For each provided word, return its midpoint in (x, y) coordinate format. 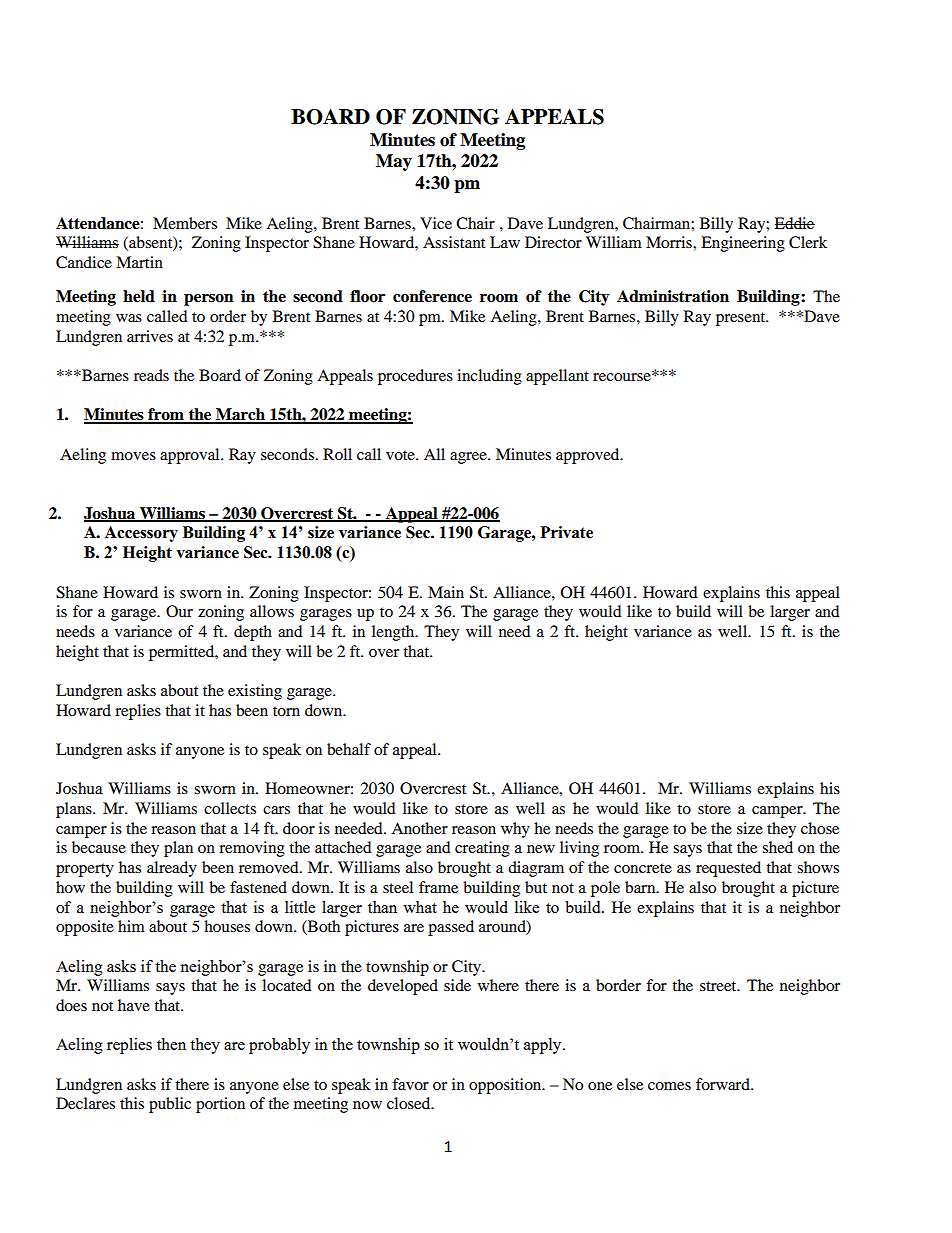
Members (185, 223)
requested (728, 869)
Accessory (141, 534)
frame (438, 887)
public (170, 1105)
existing (255, 692)
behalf (349, 749)
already (172, 869)
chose (820, 828)
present (742, 319)
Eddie (794, 223)
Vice (436, 223)
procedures (415, 377)
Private (567, 532)
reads (151, 375)
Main (446, 592)
